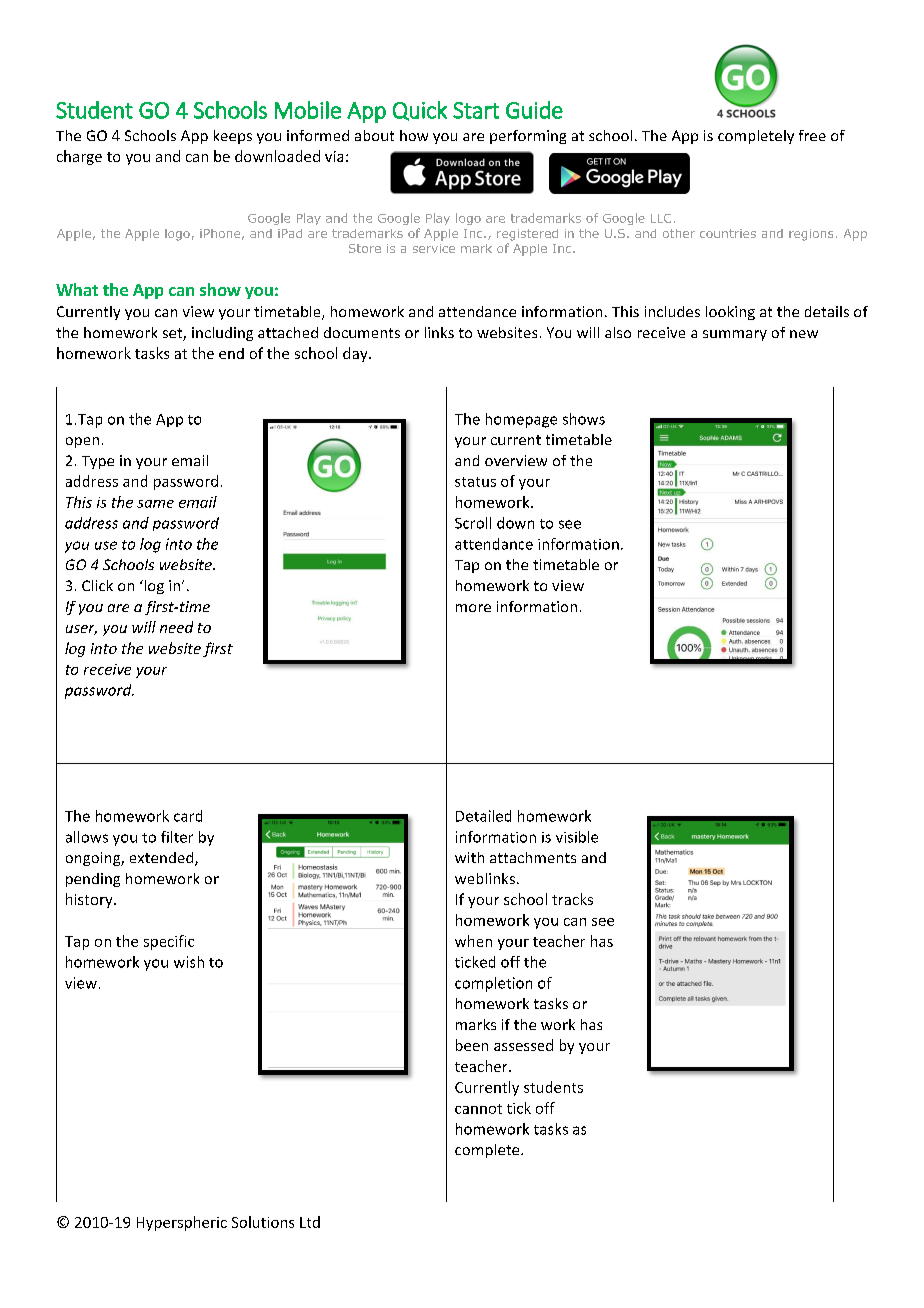 The image size is (924, 1308). Describe the element at coordinates (233, 137) in the page. I see `keeps` at that location.
